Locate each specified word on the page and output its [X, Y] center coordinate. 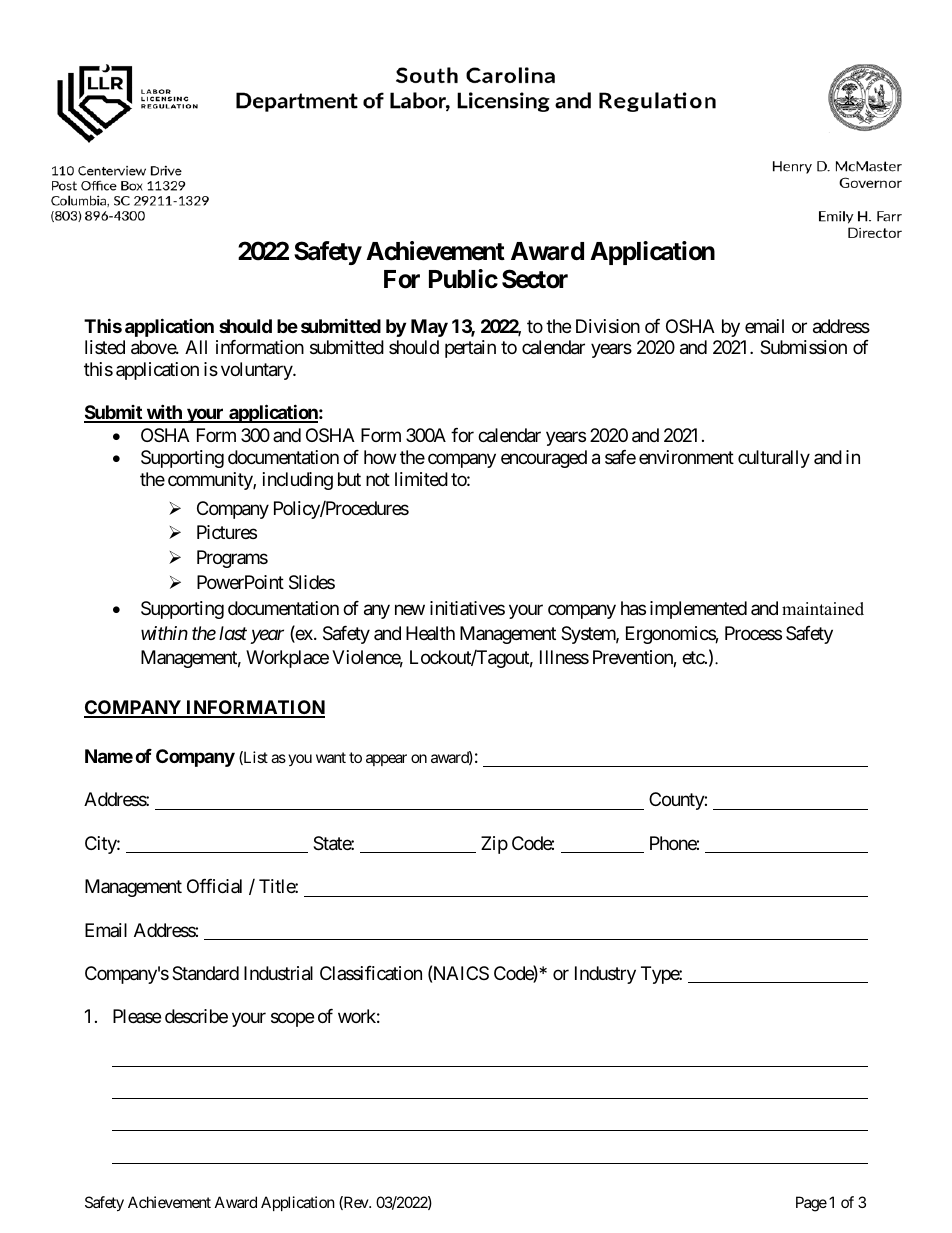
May [429, 328]
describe [196, 1016]
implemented [698, 610]
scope [292, 1020]
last [233, 633]
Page [811, 1204]
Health [430, 633]
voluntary [257, 371]
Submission [803, 347]
